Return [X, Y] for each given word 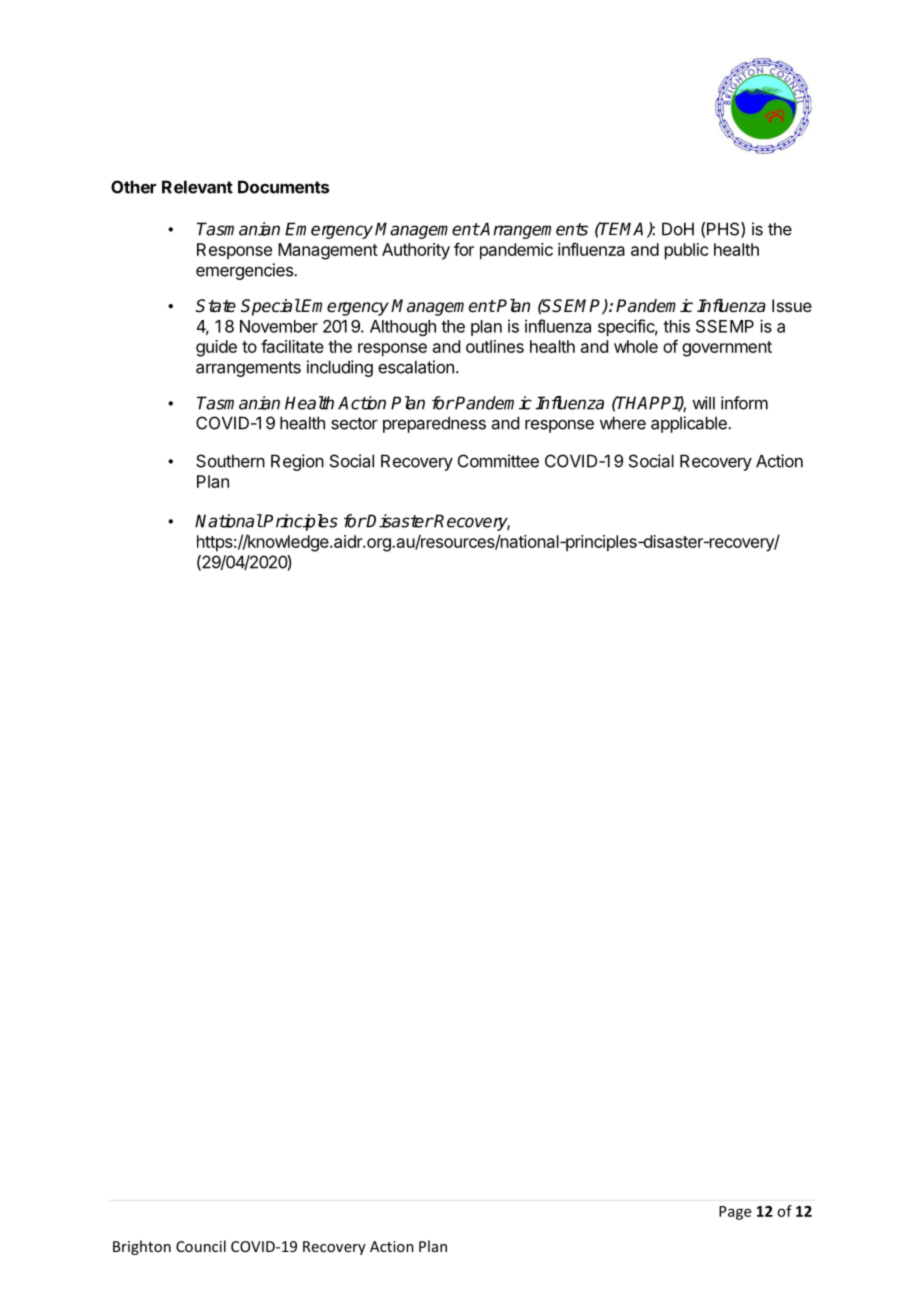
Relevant [197, 187]
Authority [416, 251]
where [623, 423]
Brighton [142, 1247]
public [687, 251]
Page [735, 1213]
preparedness [434, 424]
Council [201, 1246]
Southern [230, 461]
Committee [498, 461]
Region [297, 462]
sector [354, 423]
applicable [690, 424]
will [703, 403]
